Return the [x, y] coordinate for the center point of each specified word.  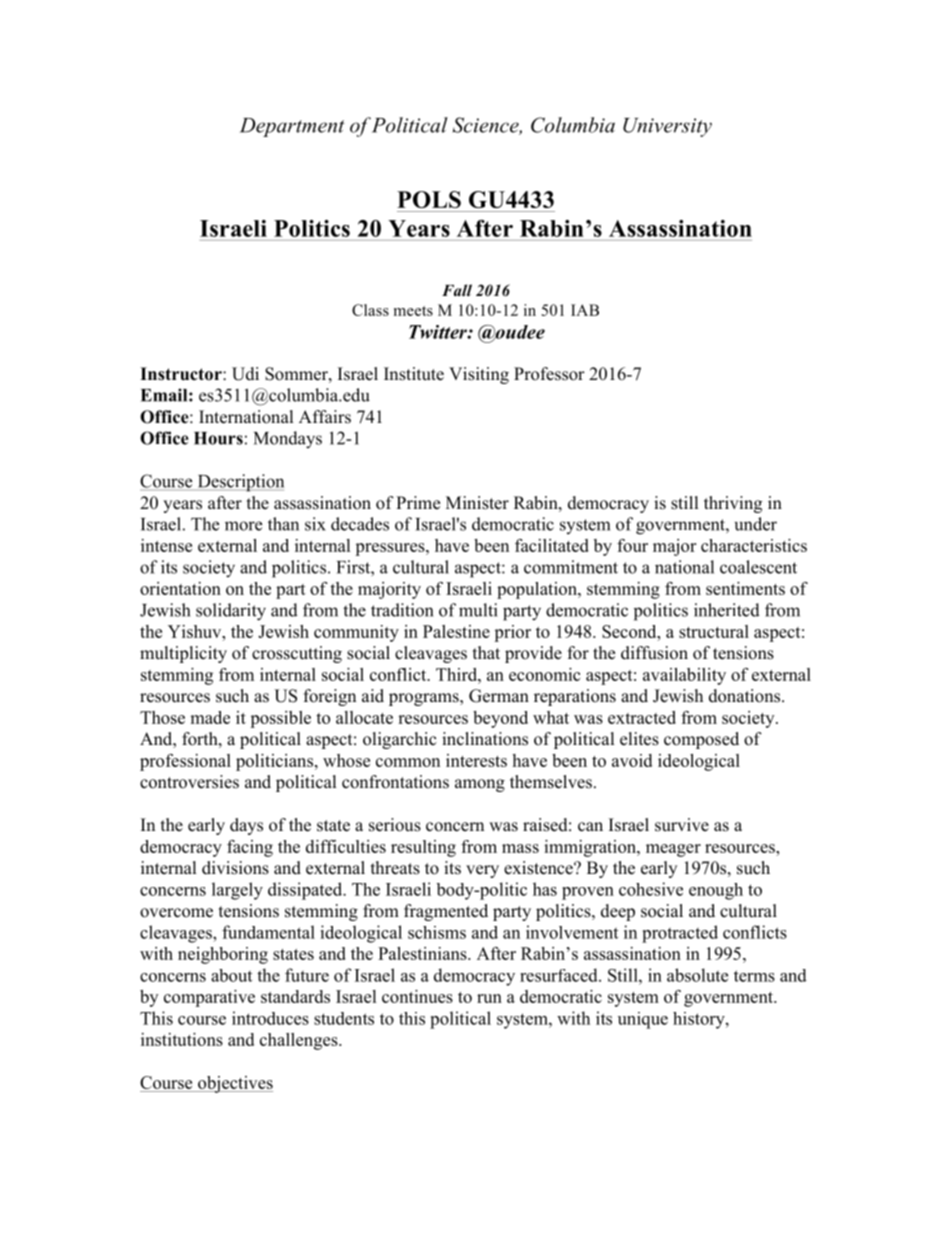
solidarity [231, 612]
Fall [457, 290]
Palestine [456, 631]
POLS [429, 199]
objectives [234, 1084]
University [667, 127]
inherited [727, 610]
